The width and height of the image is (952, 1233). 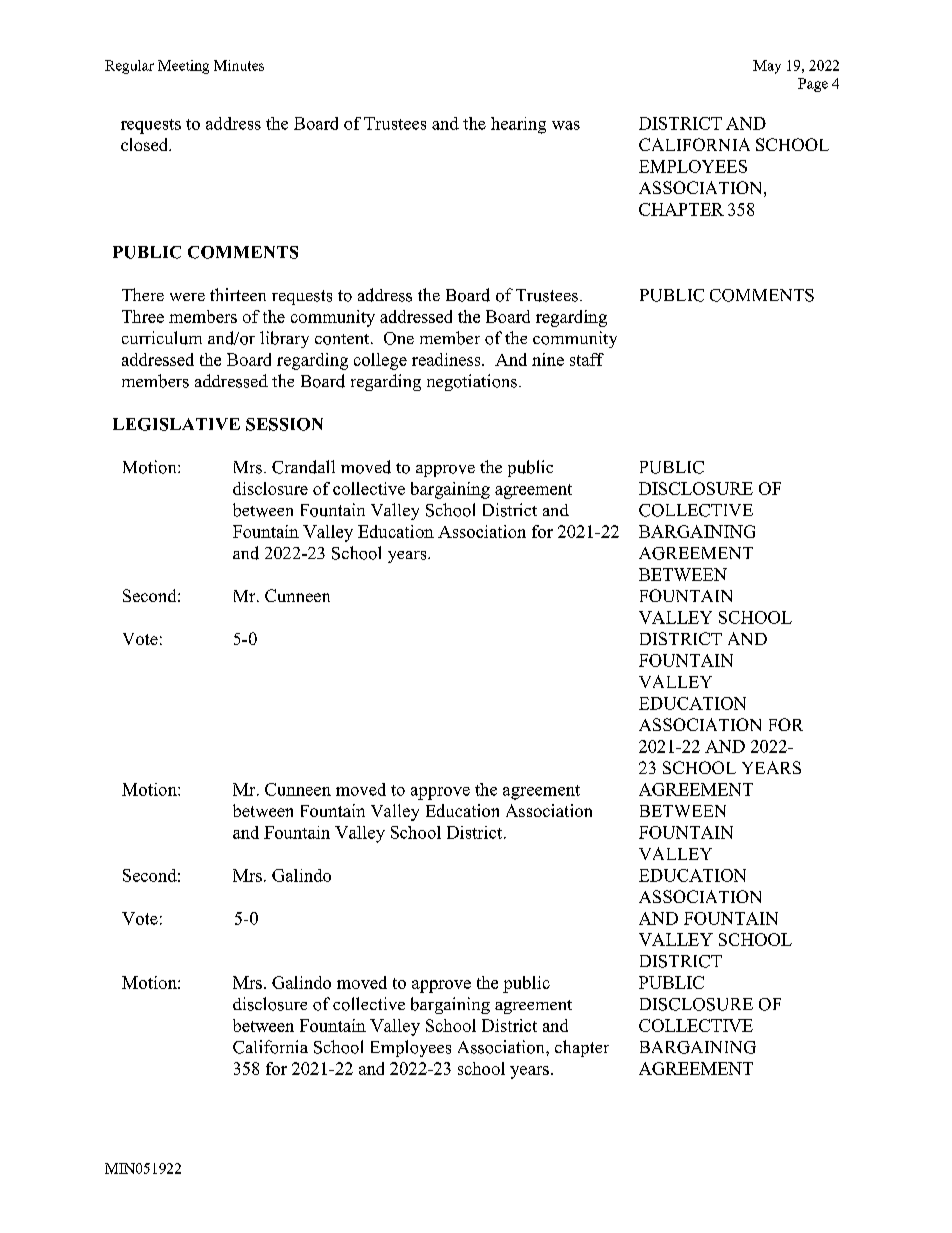 What do you see at coordinates (162, 338) in the image?
I see `curriculum` at bounding box center [162, 338].
